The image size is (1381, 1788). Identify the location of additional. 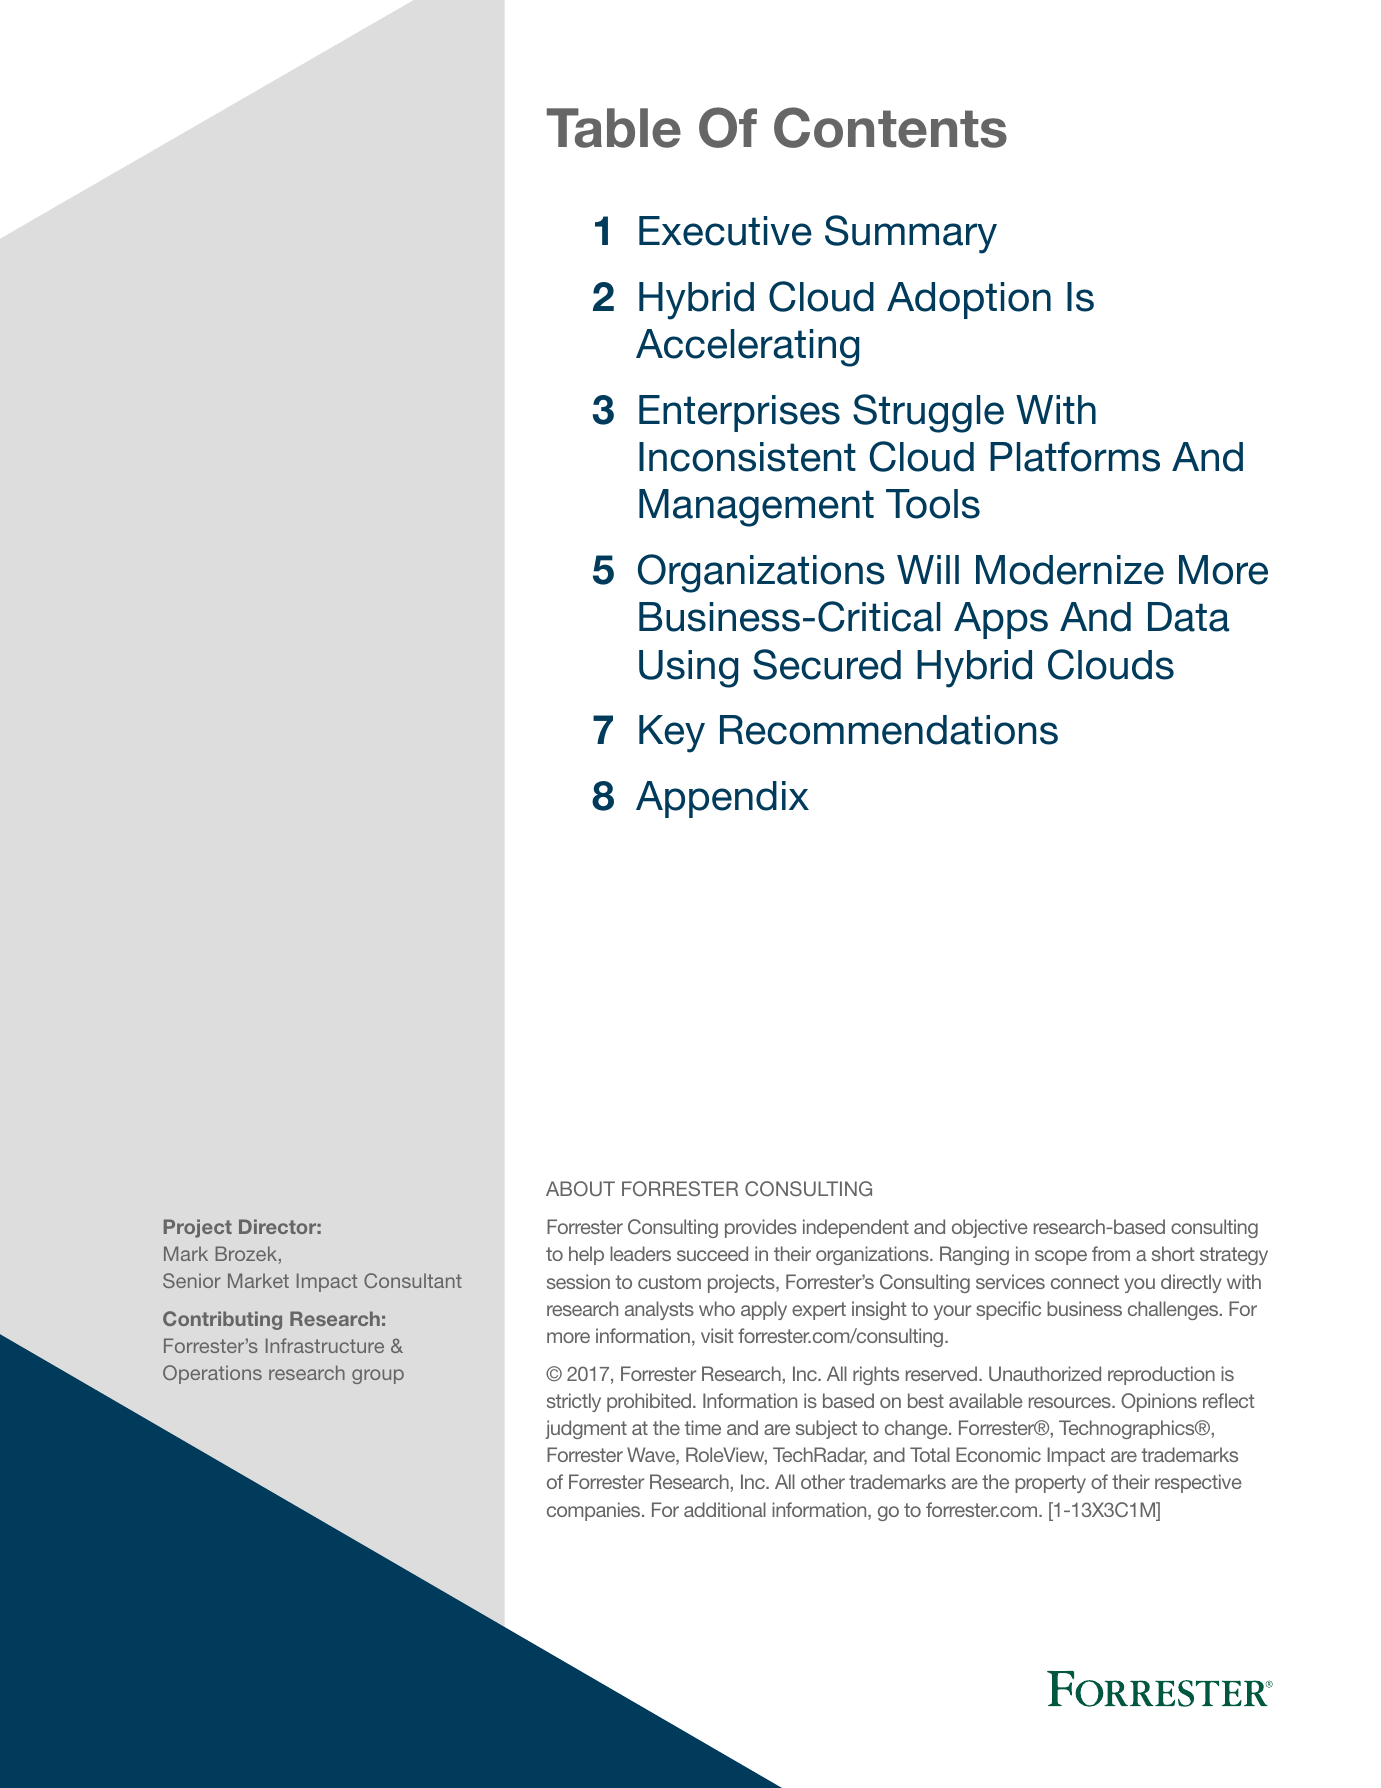
(725, 1509).
